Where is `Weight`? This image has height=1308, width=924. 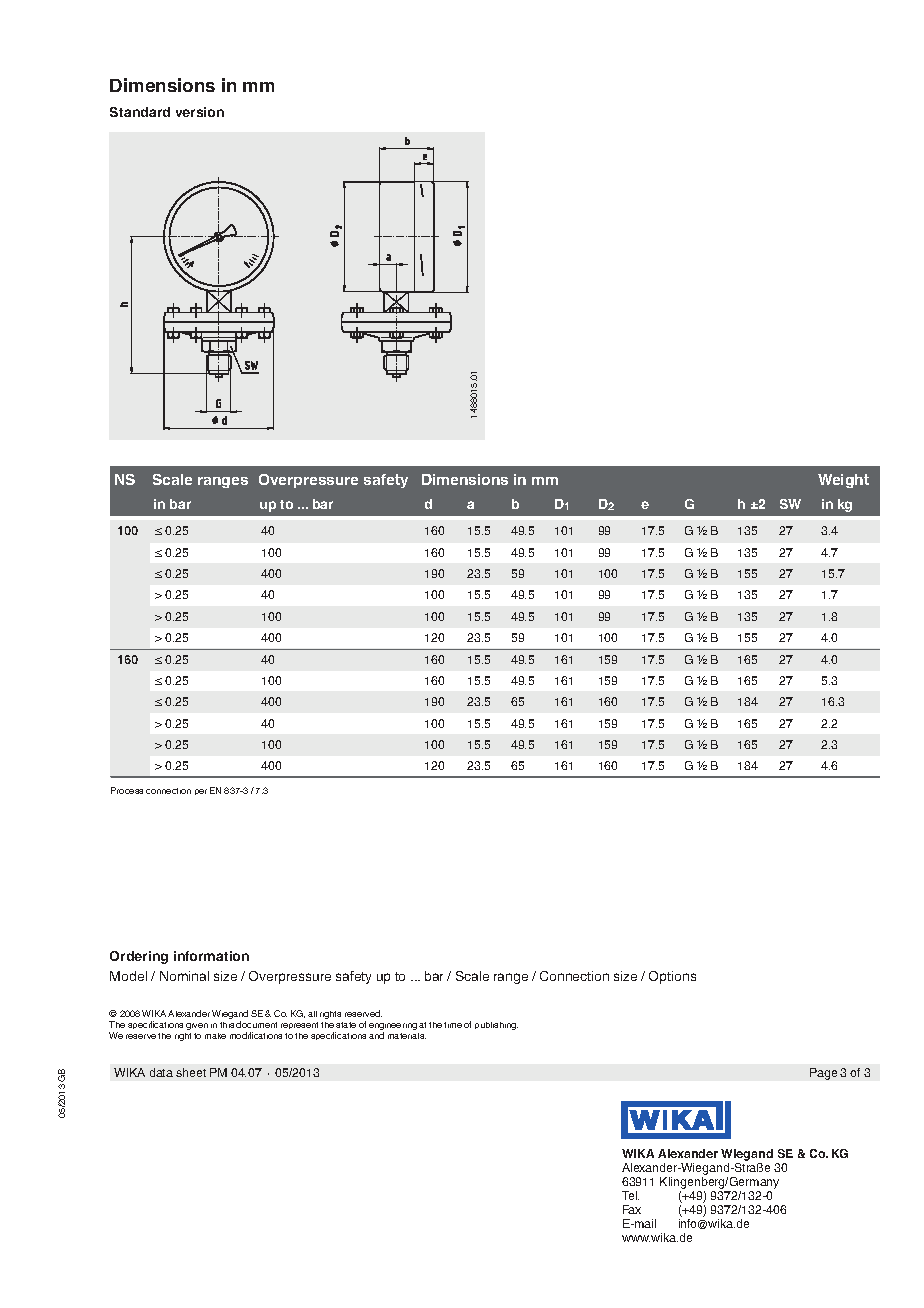 Weight is located at coordinates (843, 481).
